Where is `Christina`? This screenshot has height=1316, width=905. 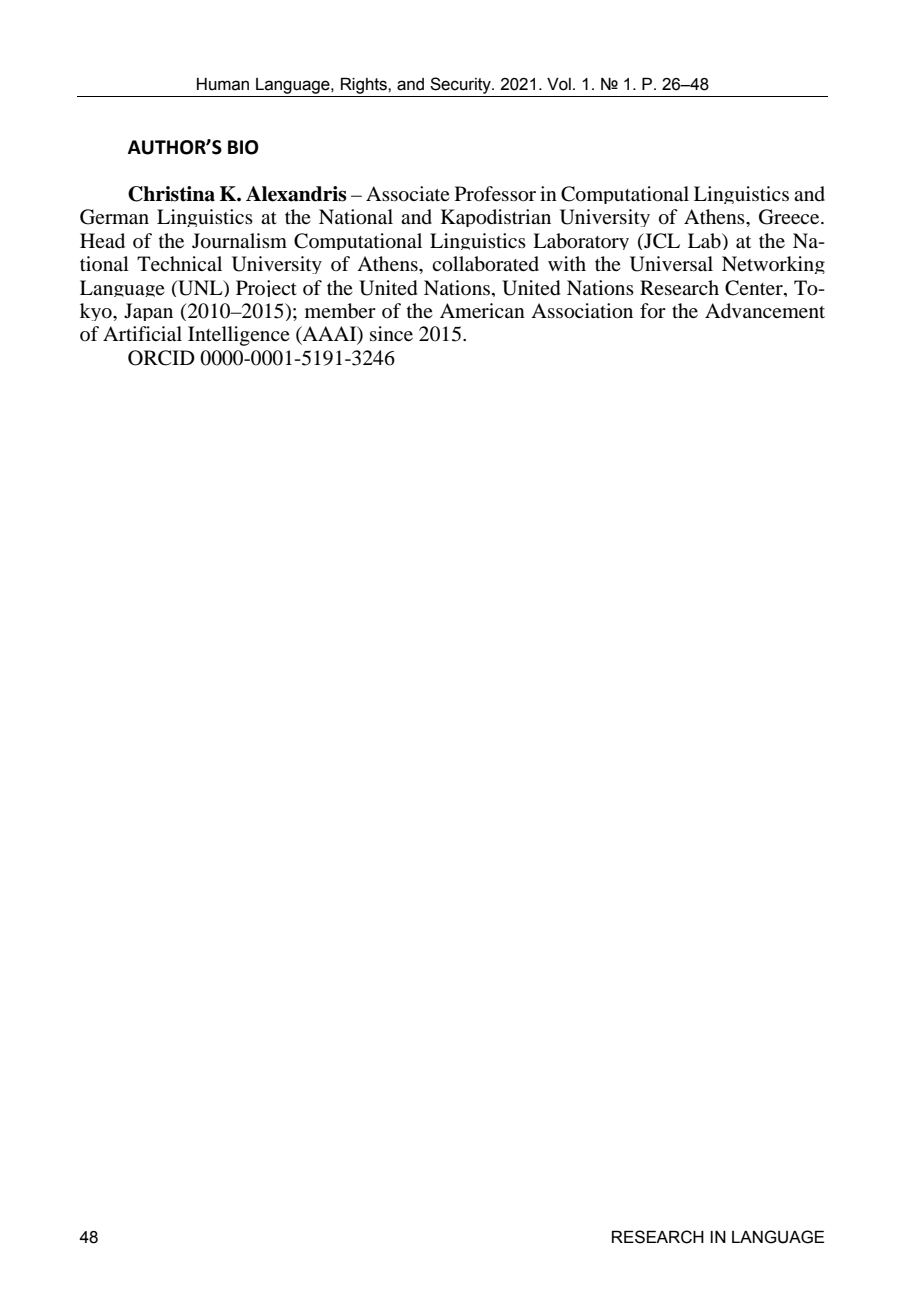 Christina is located at coordinates (171, 194).
